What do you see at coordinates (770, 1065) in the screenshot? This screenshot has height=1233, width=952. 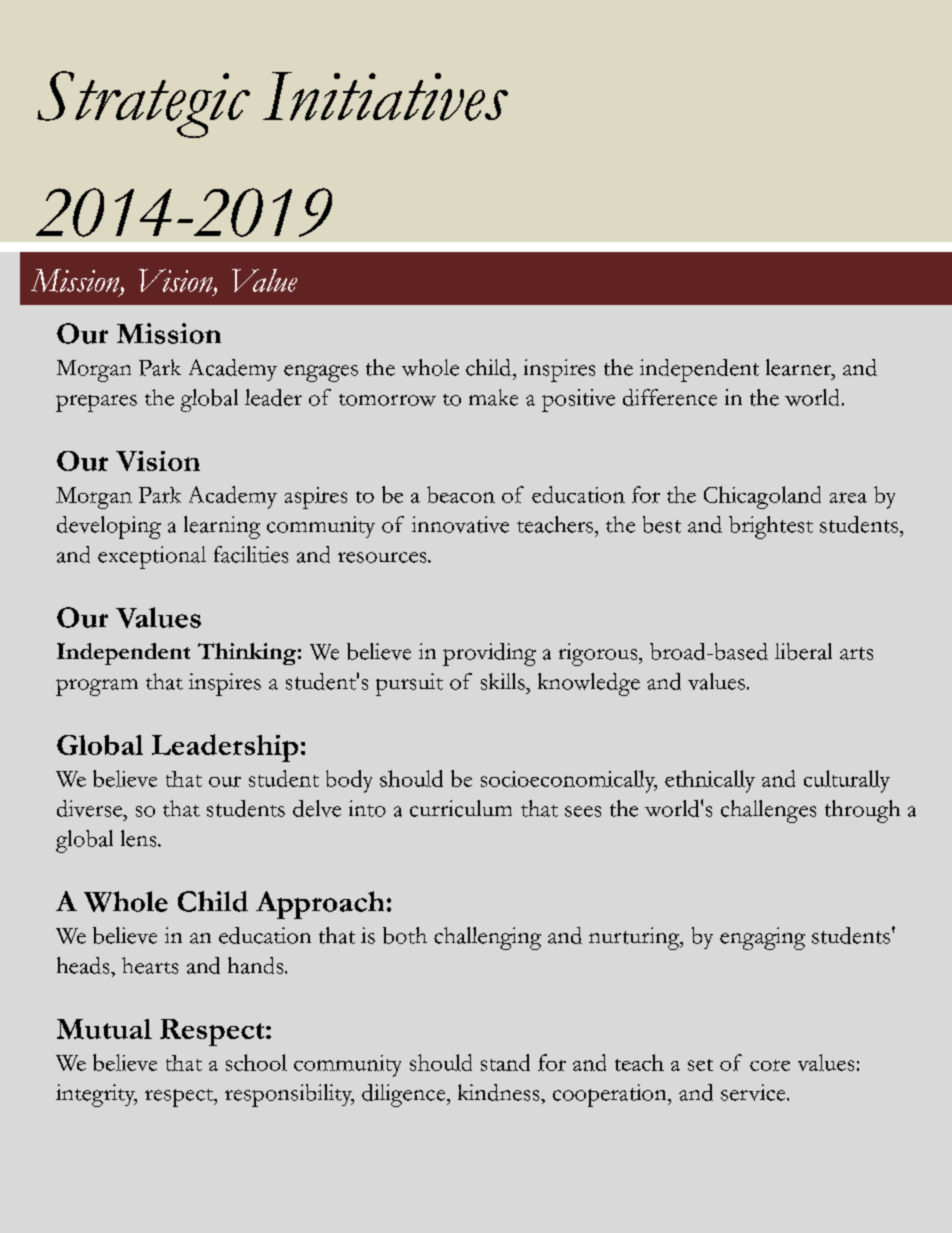 I see `core` at bounding box center [770, 1065].
